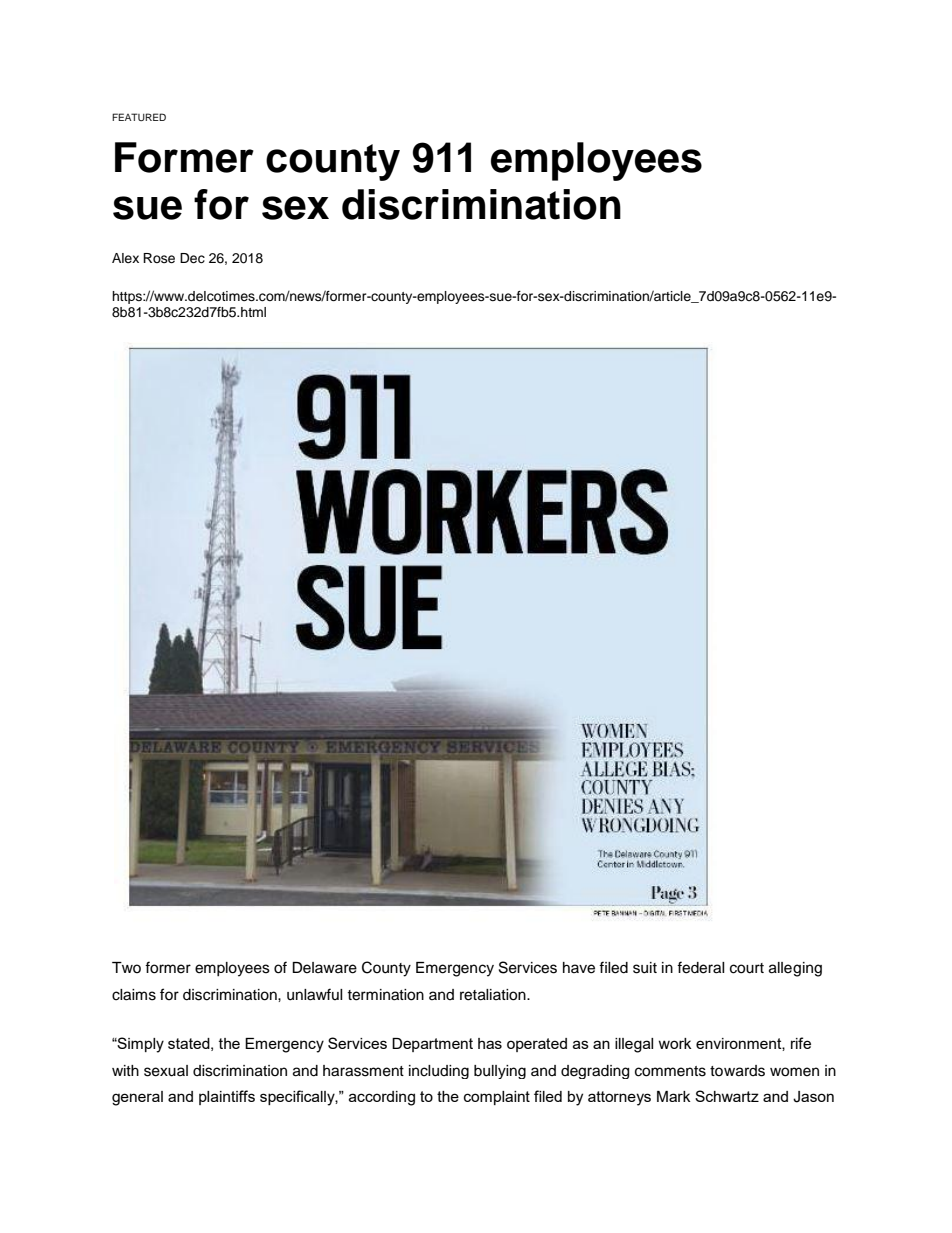 Image resolution: width=952 pixels, height=1233 pixels. Describe the element at coordinates (125, 258) in the page. I see `Alex` at that location.
